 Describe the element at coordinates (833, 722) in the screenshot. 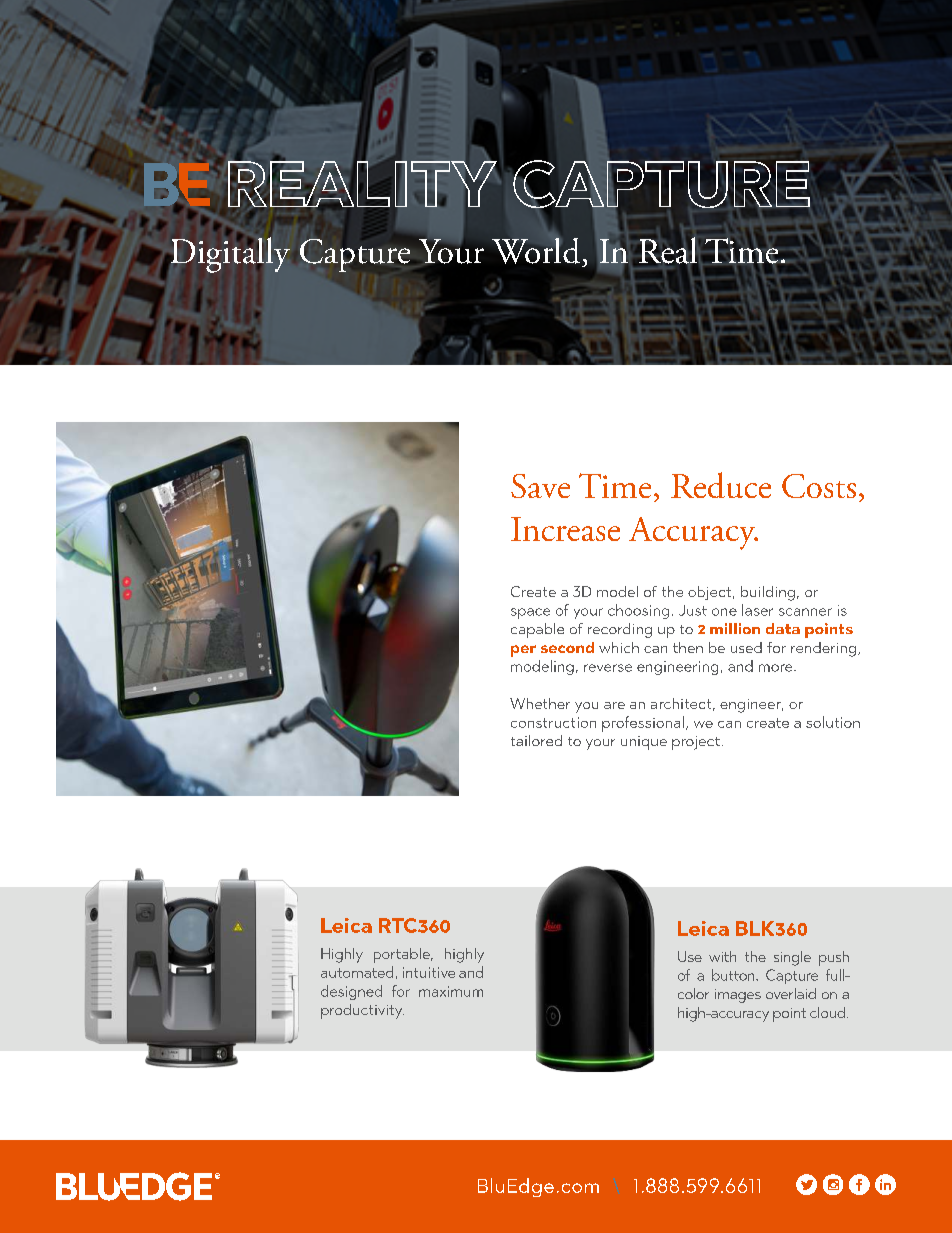

I see `solution` at that location.
